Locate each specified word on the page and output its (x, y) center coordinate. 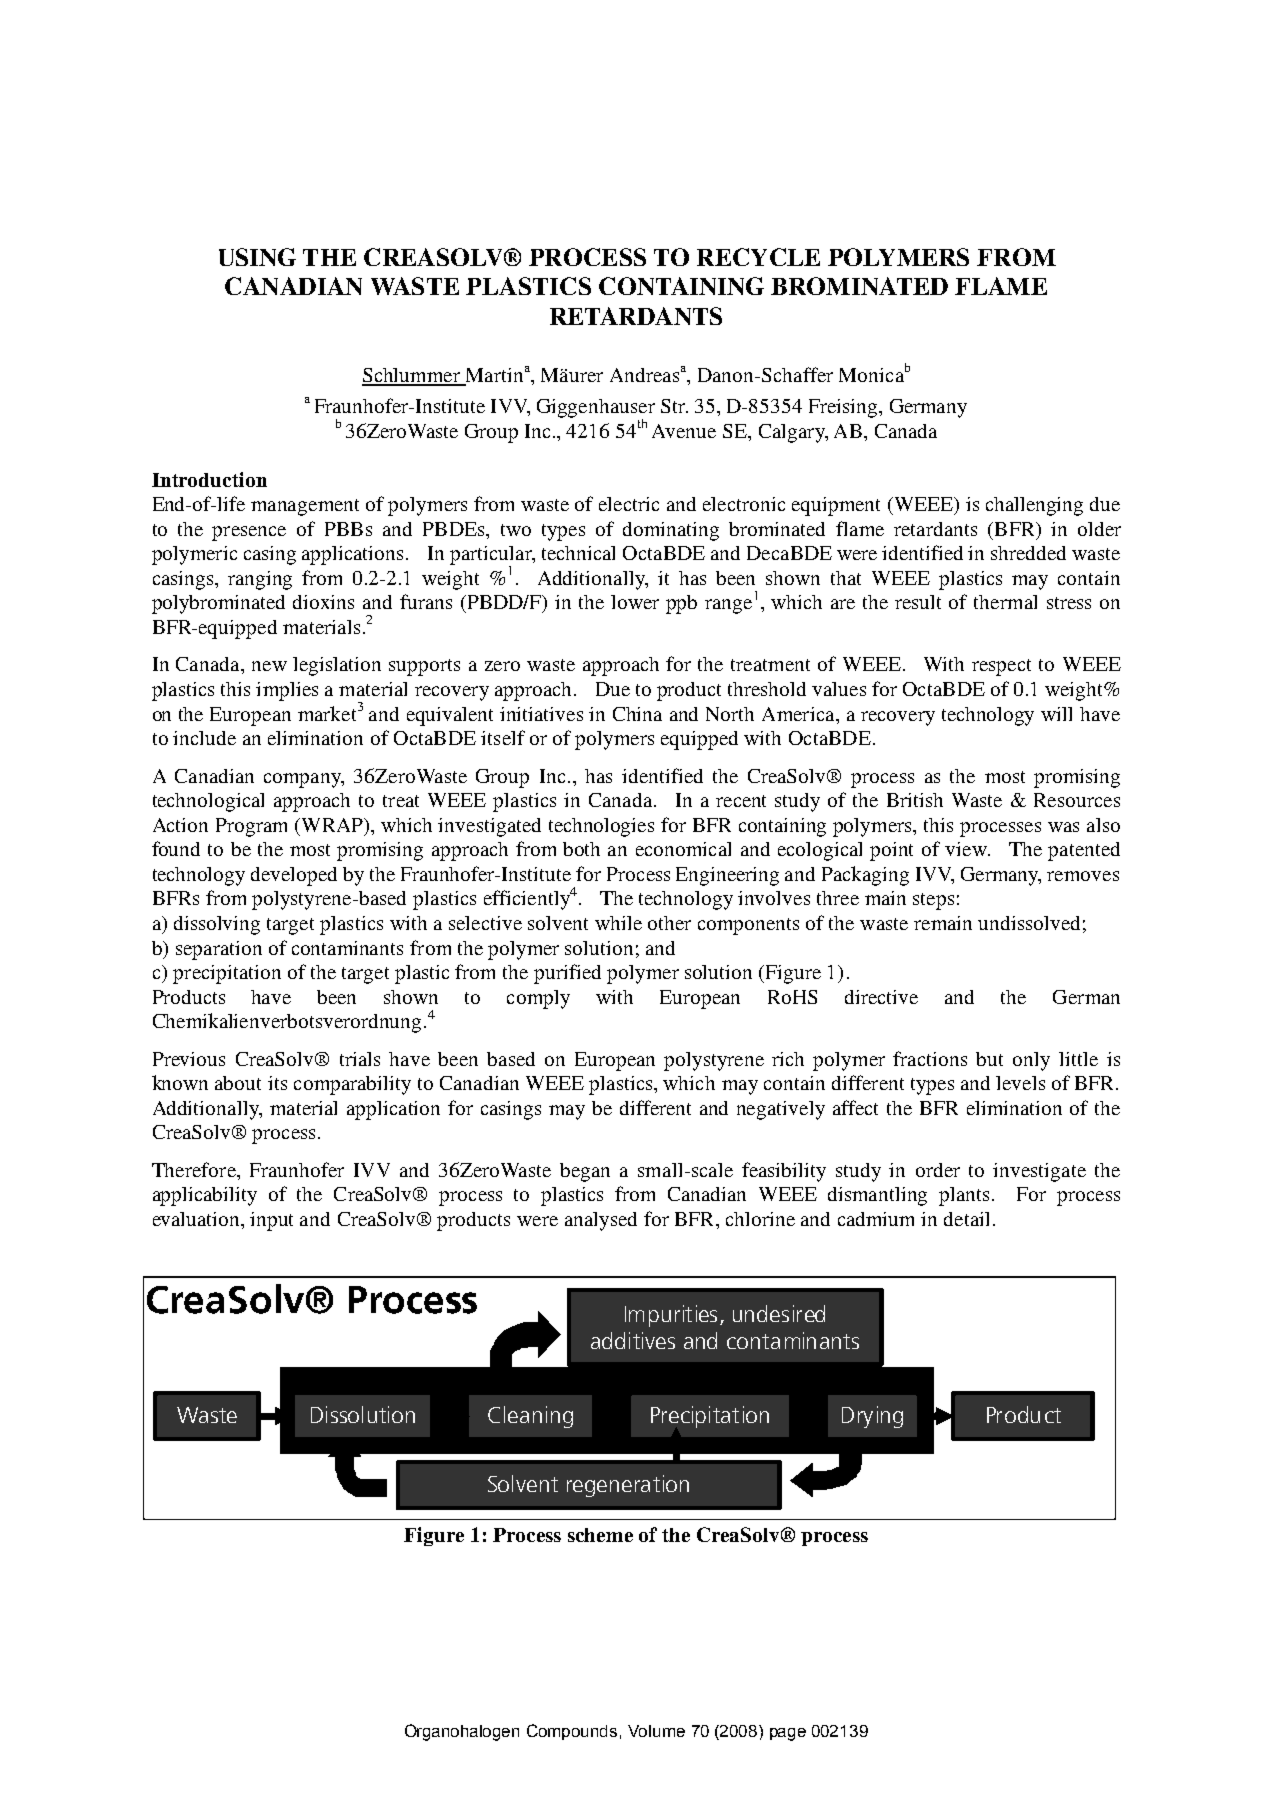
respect (1001, 667)
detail (966, 1219)
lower (635, 602)
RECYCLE (758, 257)
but (989, 1059)
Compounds (572, 1732)
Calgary (793, 433)
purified (567, 974)
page (788, 1734)
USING (257, 257)
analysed (601, 1221)
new (269, 666)
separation (219, 950)
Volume (656, 1731)
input (271, 1221)
